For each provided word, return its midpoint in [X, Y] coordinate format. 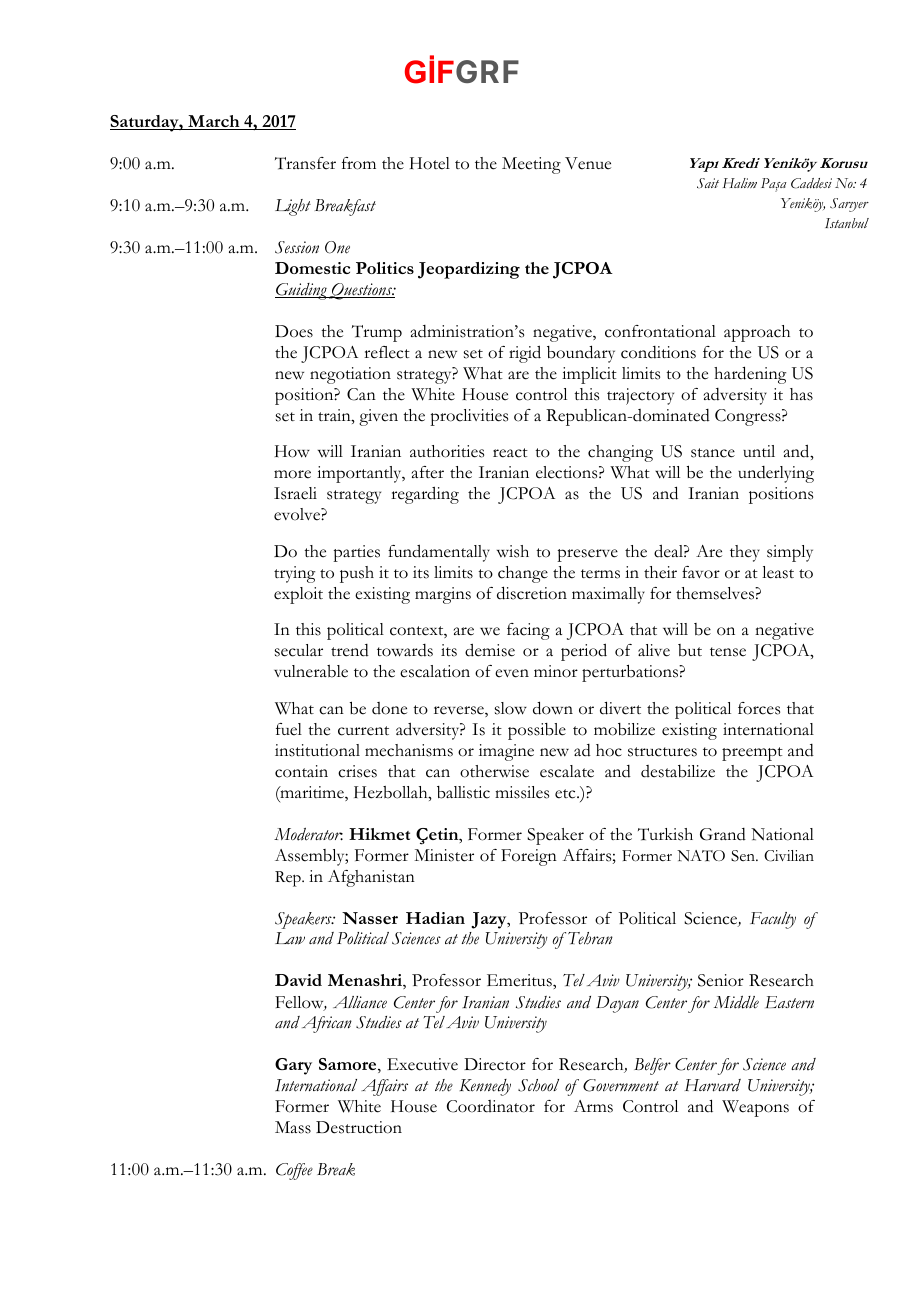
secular [299, 650]
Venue [588, 163]
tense [728, 652]
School [538, 1085]
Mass [293, 1127]
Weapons [755, 1108]
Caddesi [811, 183]
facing [528, 631]
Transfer [305, 163]
